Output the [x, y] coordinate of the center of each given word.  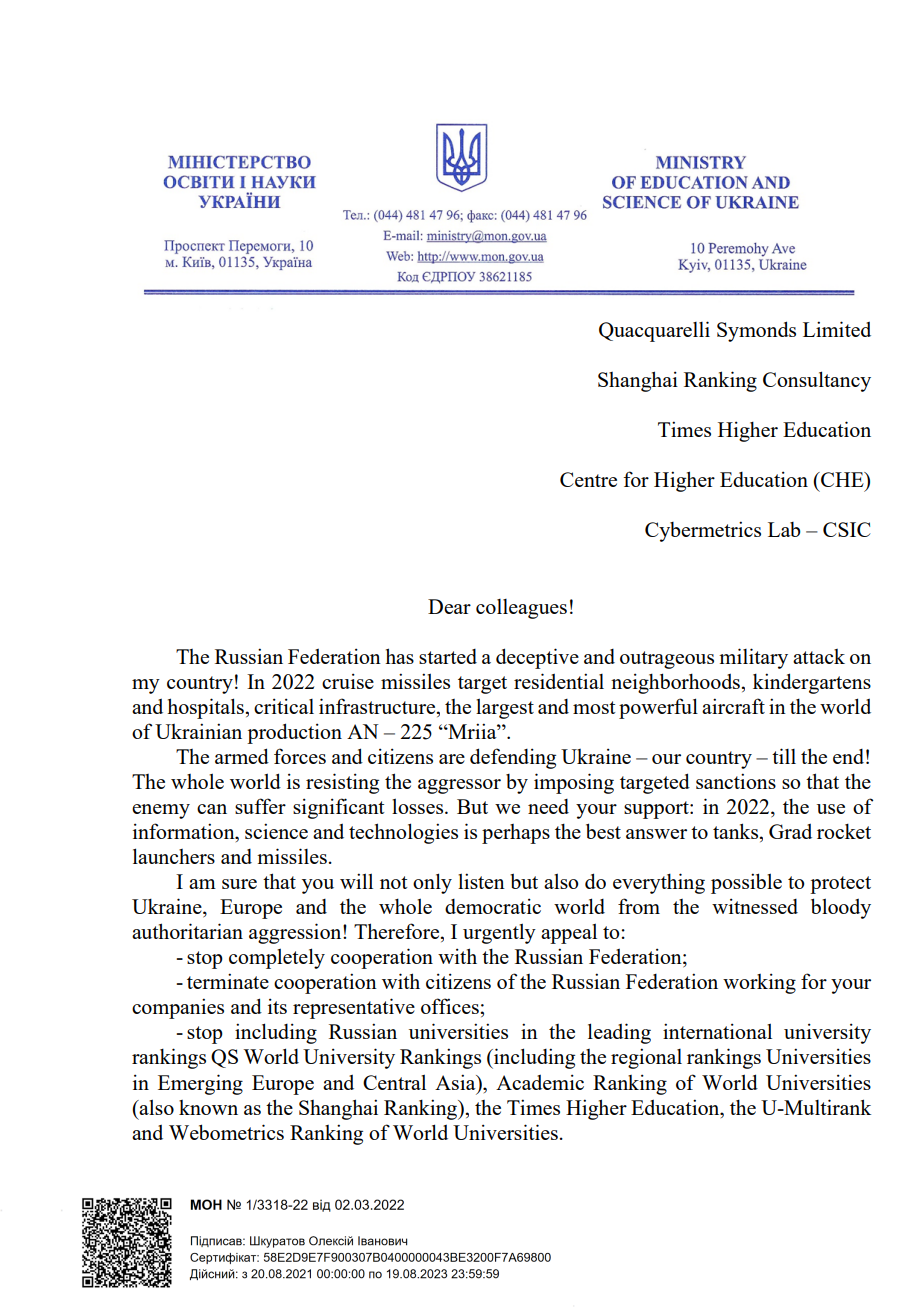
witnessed [755, 906]
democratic [493, 906]
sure [239, 884]
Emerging [200, 1084]
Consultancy [817, 381]
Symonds [756, 331]
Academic [540, 1082]
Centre [588, 479]
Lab [784, 529]
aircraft [733, 706]
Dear [449, 606]
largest [505, 708]
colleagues [521, 609]
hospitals [205, 708]
